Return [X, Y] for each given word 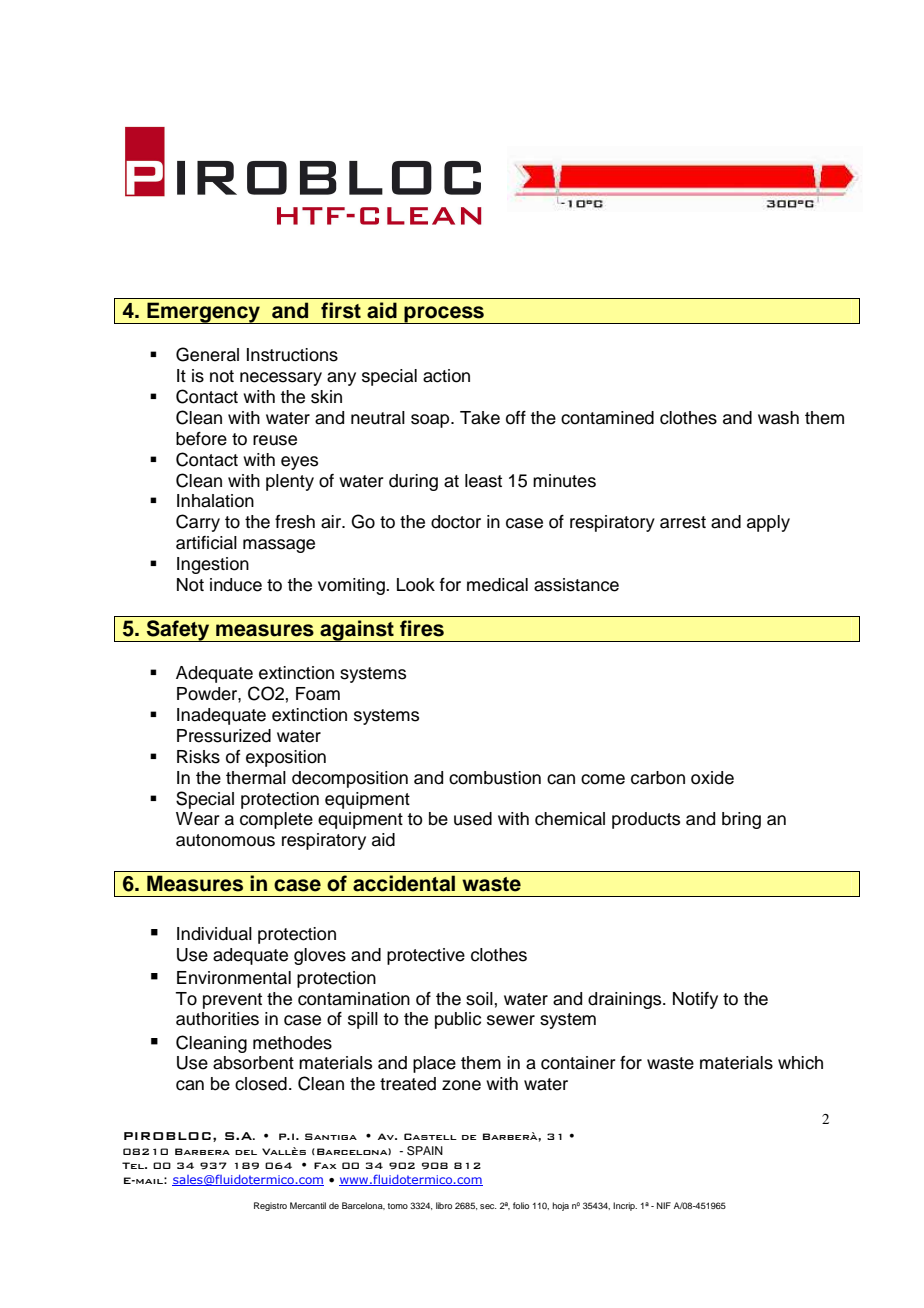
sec [488, 1206]
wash [778, 418]
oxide [712, 778]
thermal [256, 778]
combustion [495, 778]
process [444, 315]
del [246, 1152]
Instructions [292, 355]
